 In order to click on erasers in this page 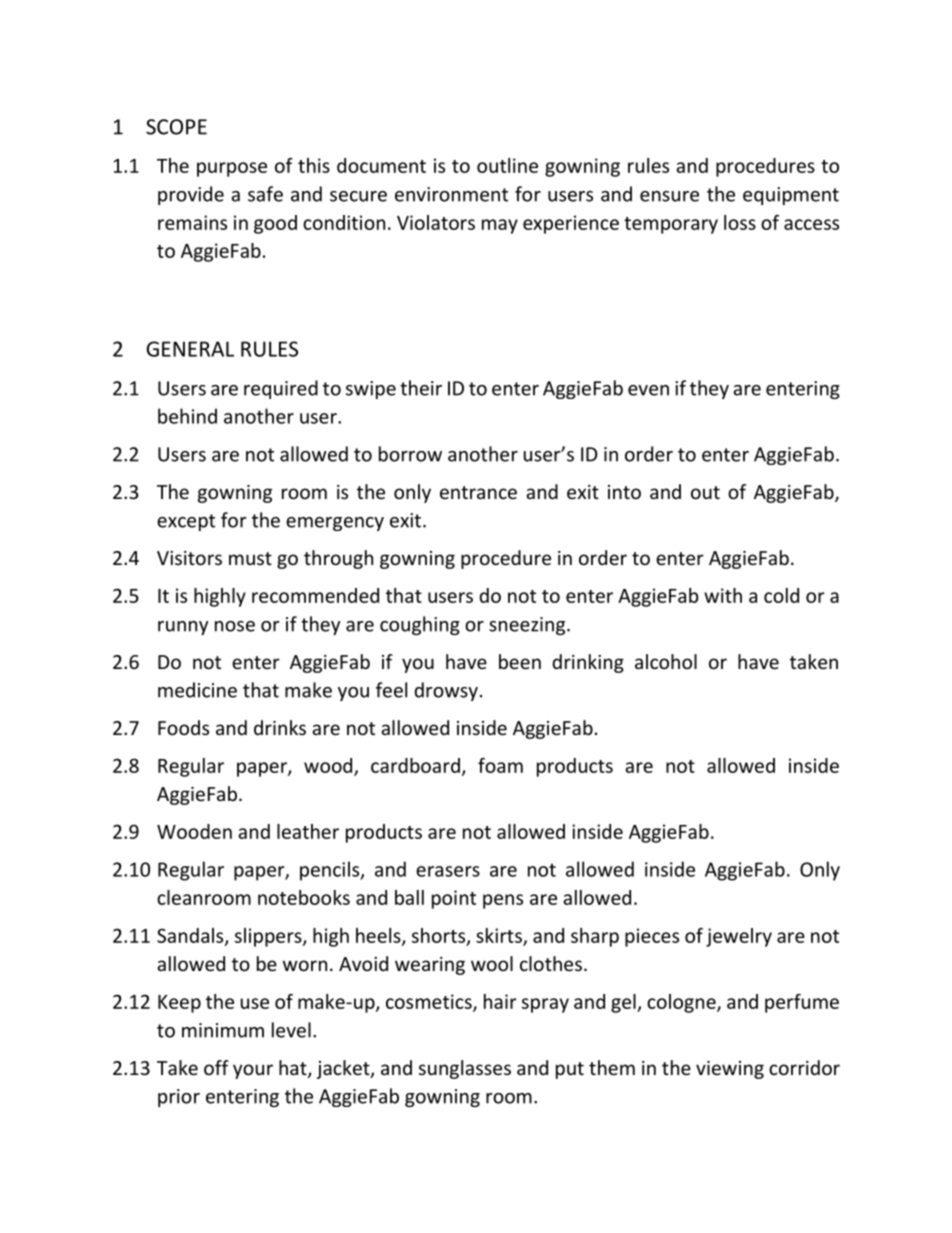, I will do `click(448, 871)`.
